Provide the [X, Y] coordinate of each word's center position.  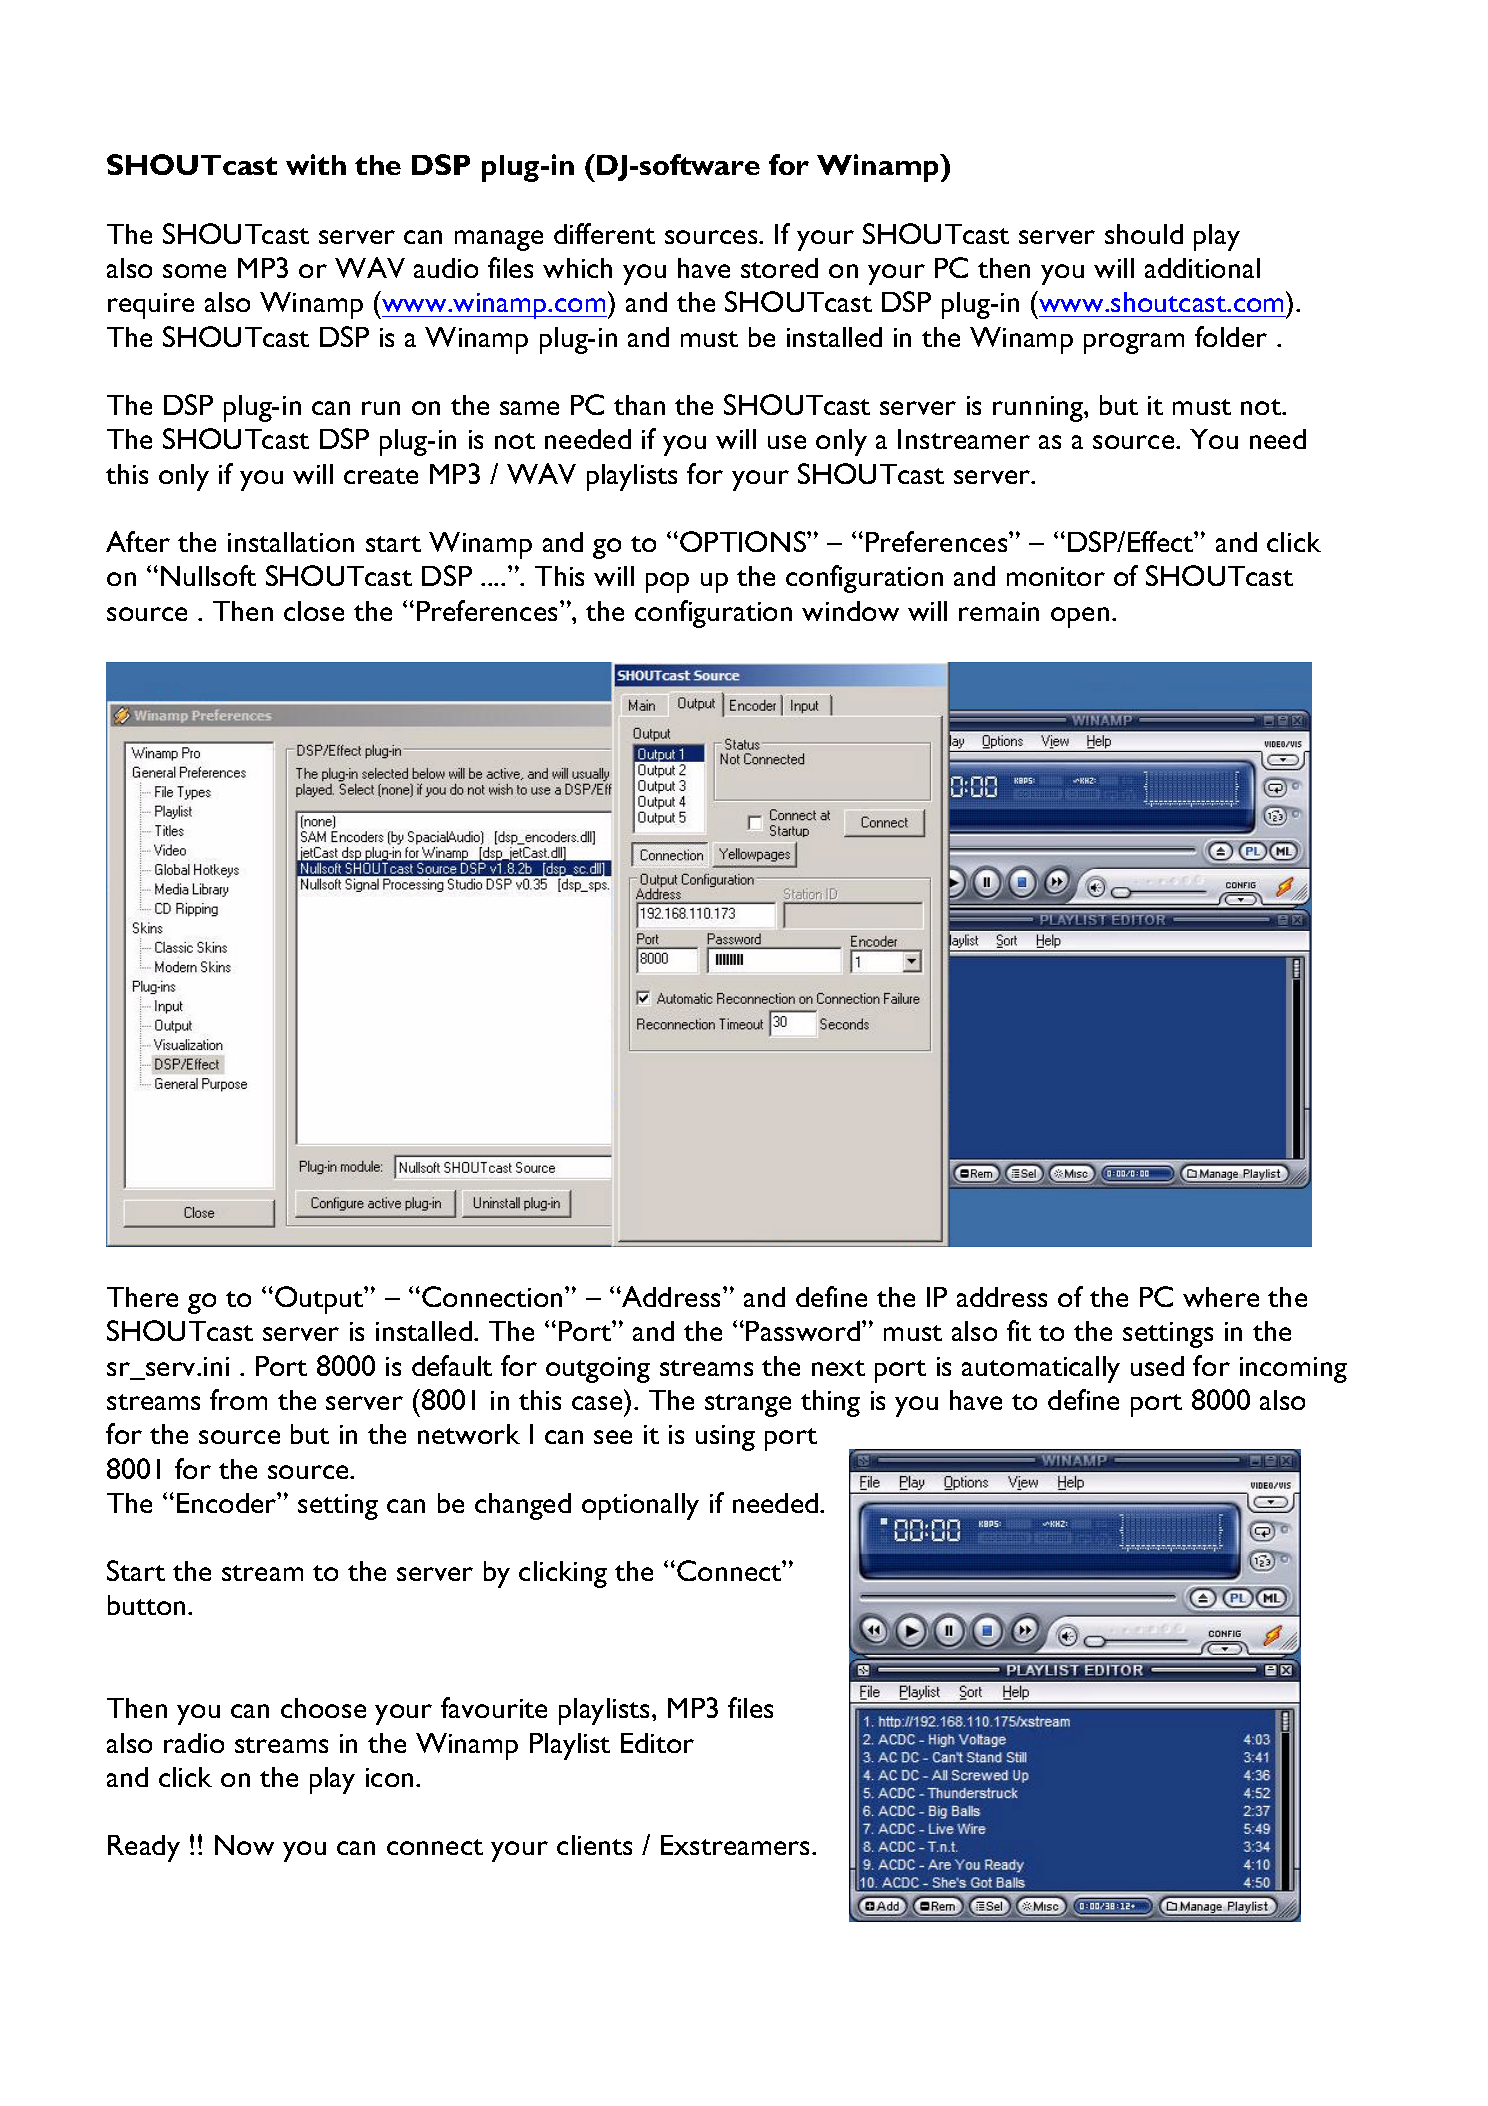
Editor [657, 1743]
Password [803, 1331]
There [142, 1297]
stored [779, 268]
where [1221, 1297]
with [316, 164]
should [1144, 234]
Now [244, 1845]
